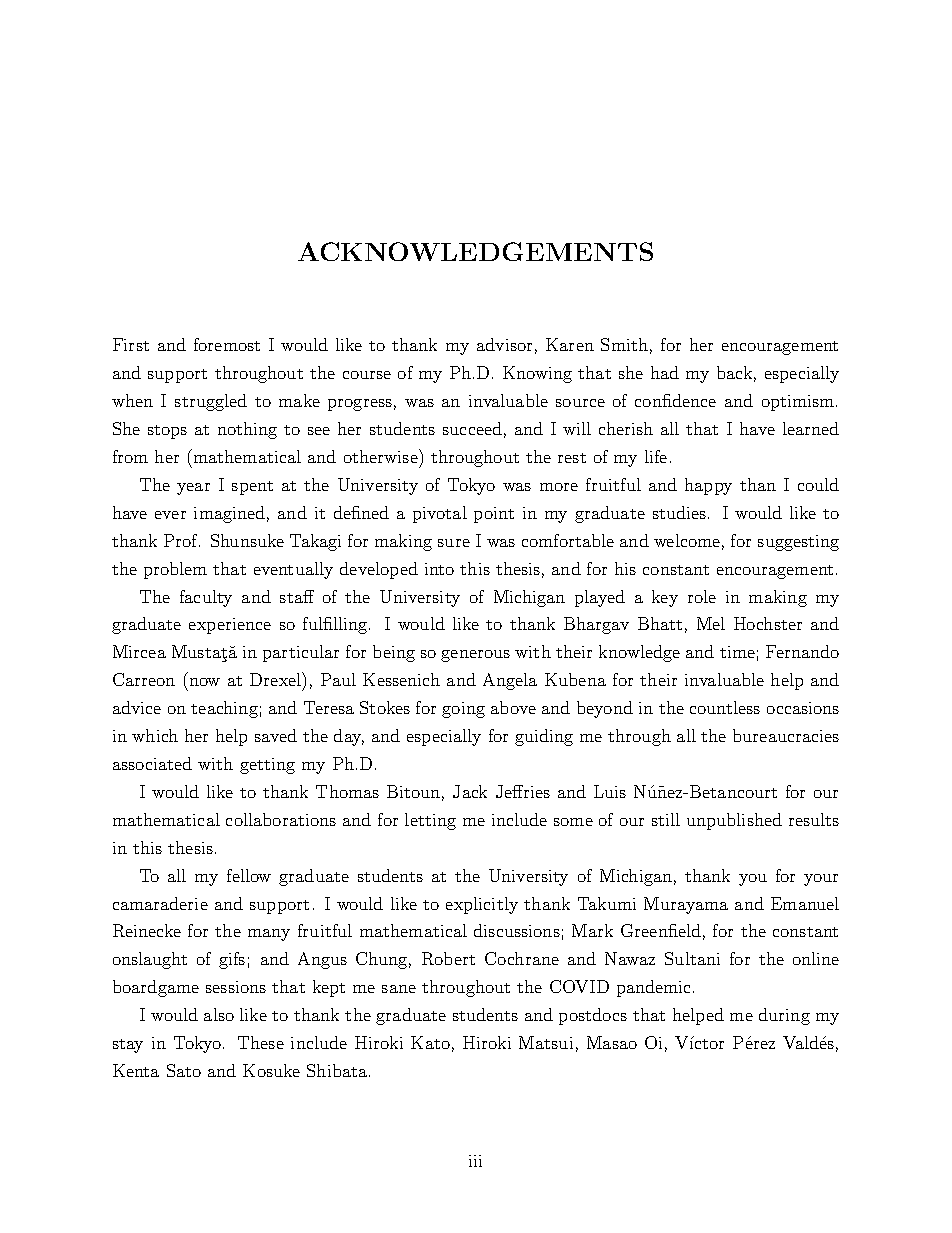 This page has width=952, height=1233. What do you see at coordinates (786, 735) in the page?
I see `bureaucracies` at bounding box center [786, 735].
